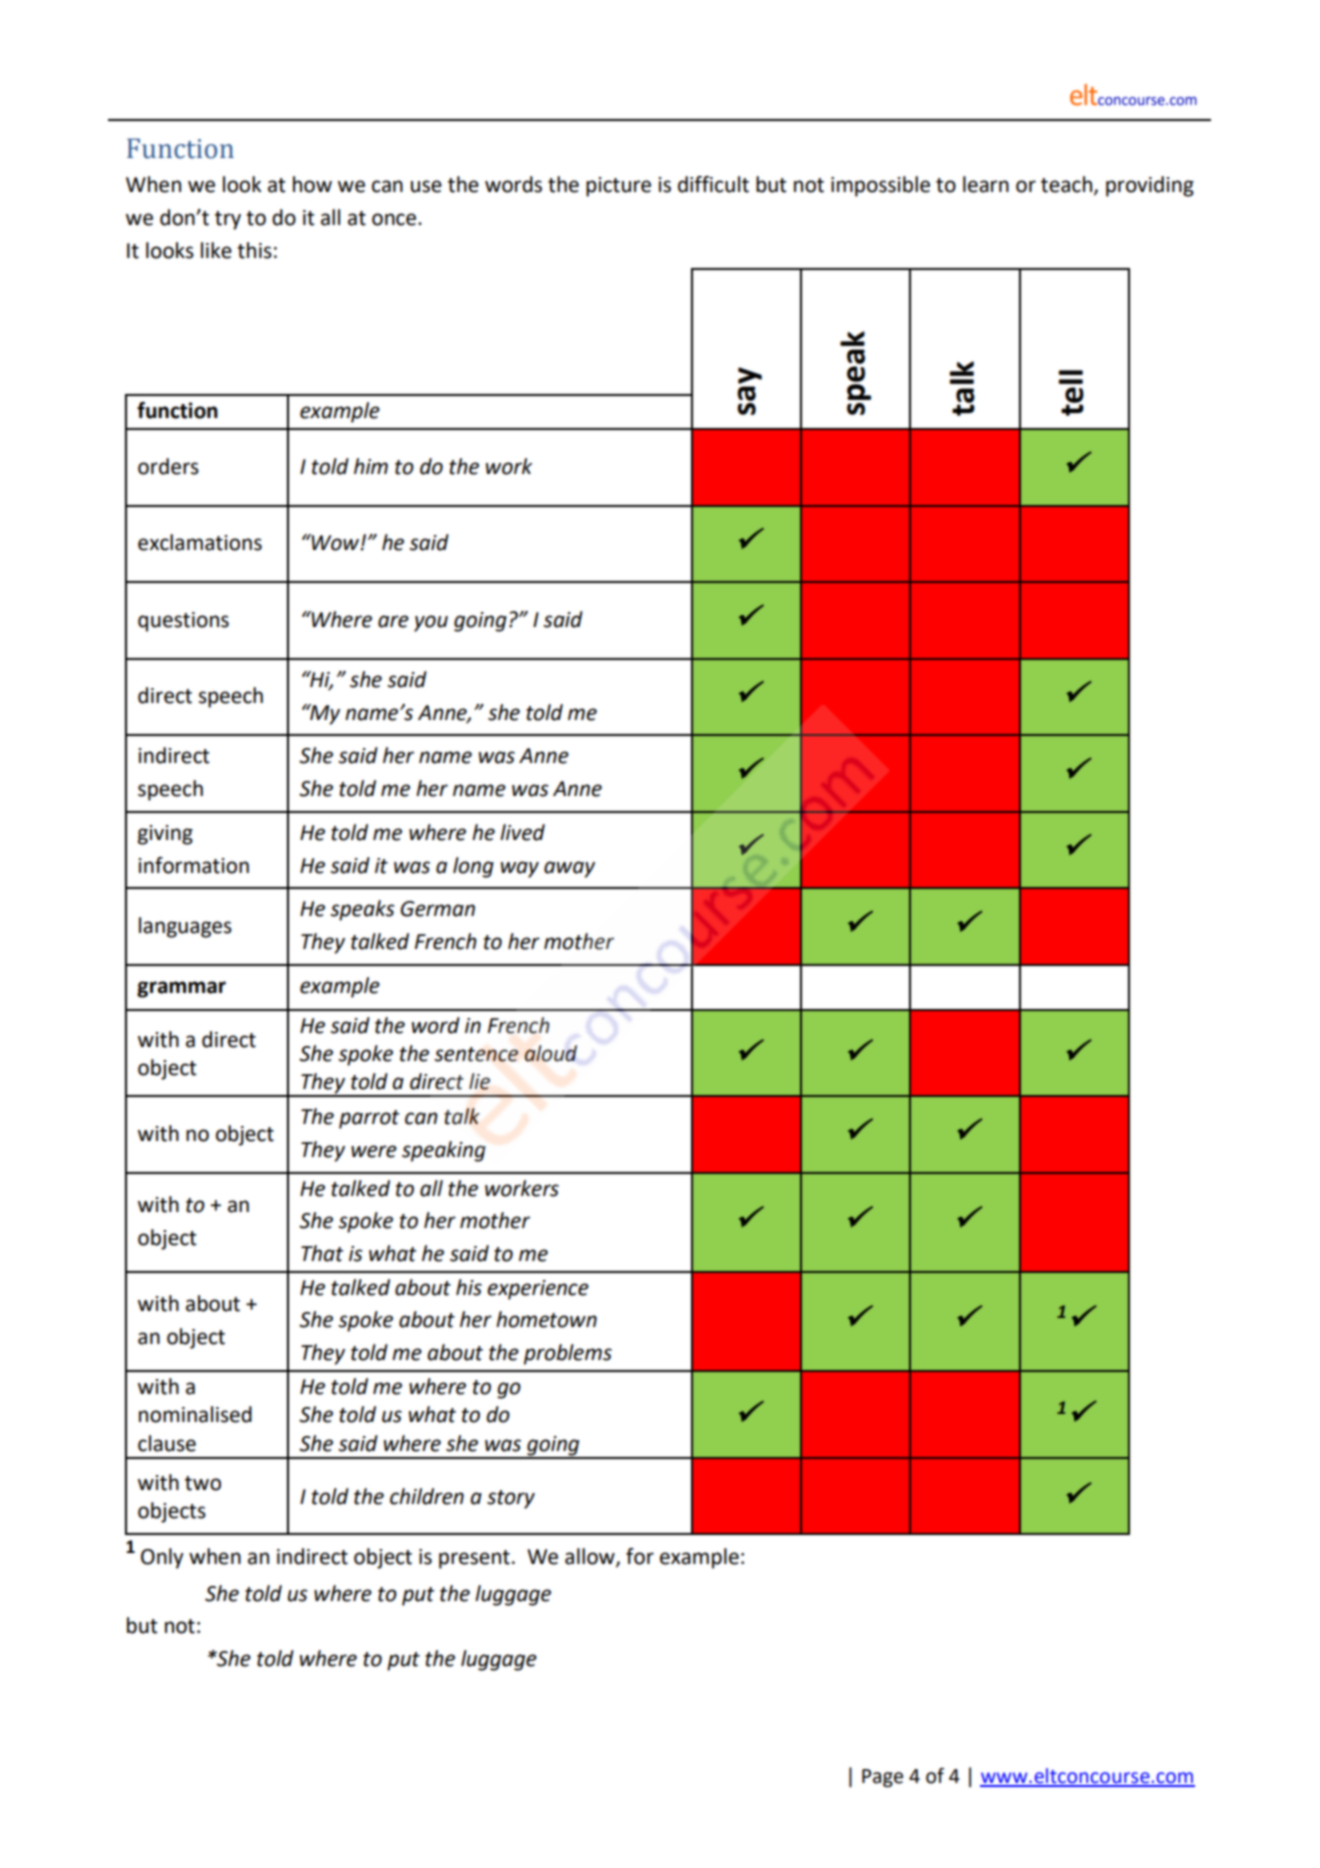 The height and width of the document is (1868, 1320). Describe the element at coordinates (986, 184) in the document. I see `learn` at that location.
